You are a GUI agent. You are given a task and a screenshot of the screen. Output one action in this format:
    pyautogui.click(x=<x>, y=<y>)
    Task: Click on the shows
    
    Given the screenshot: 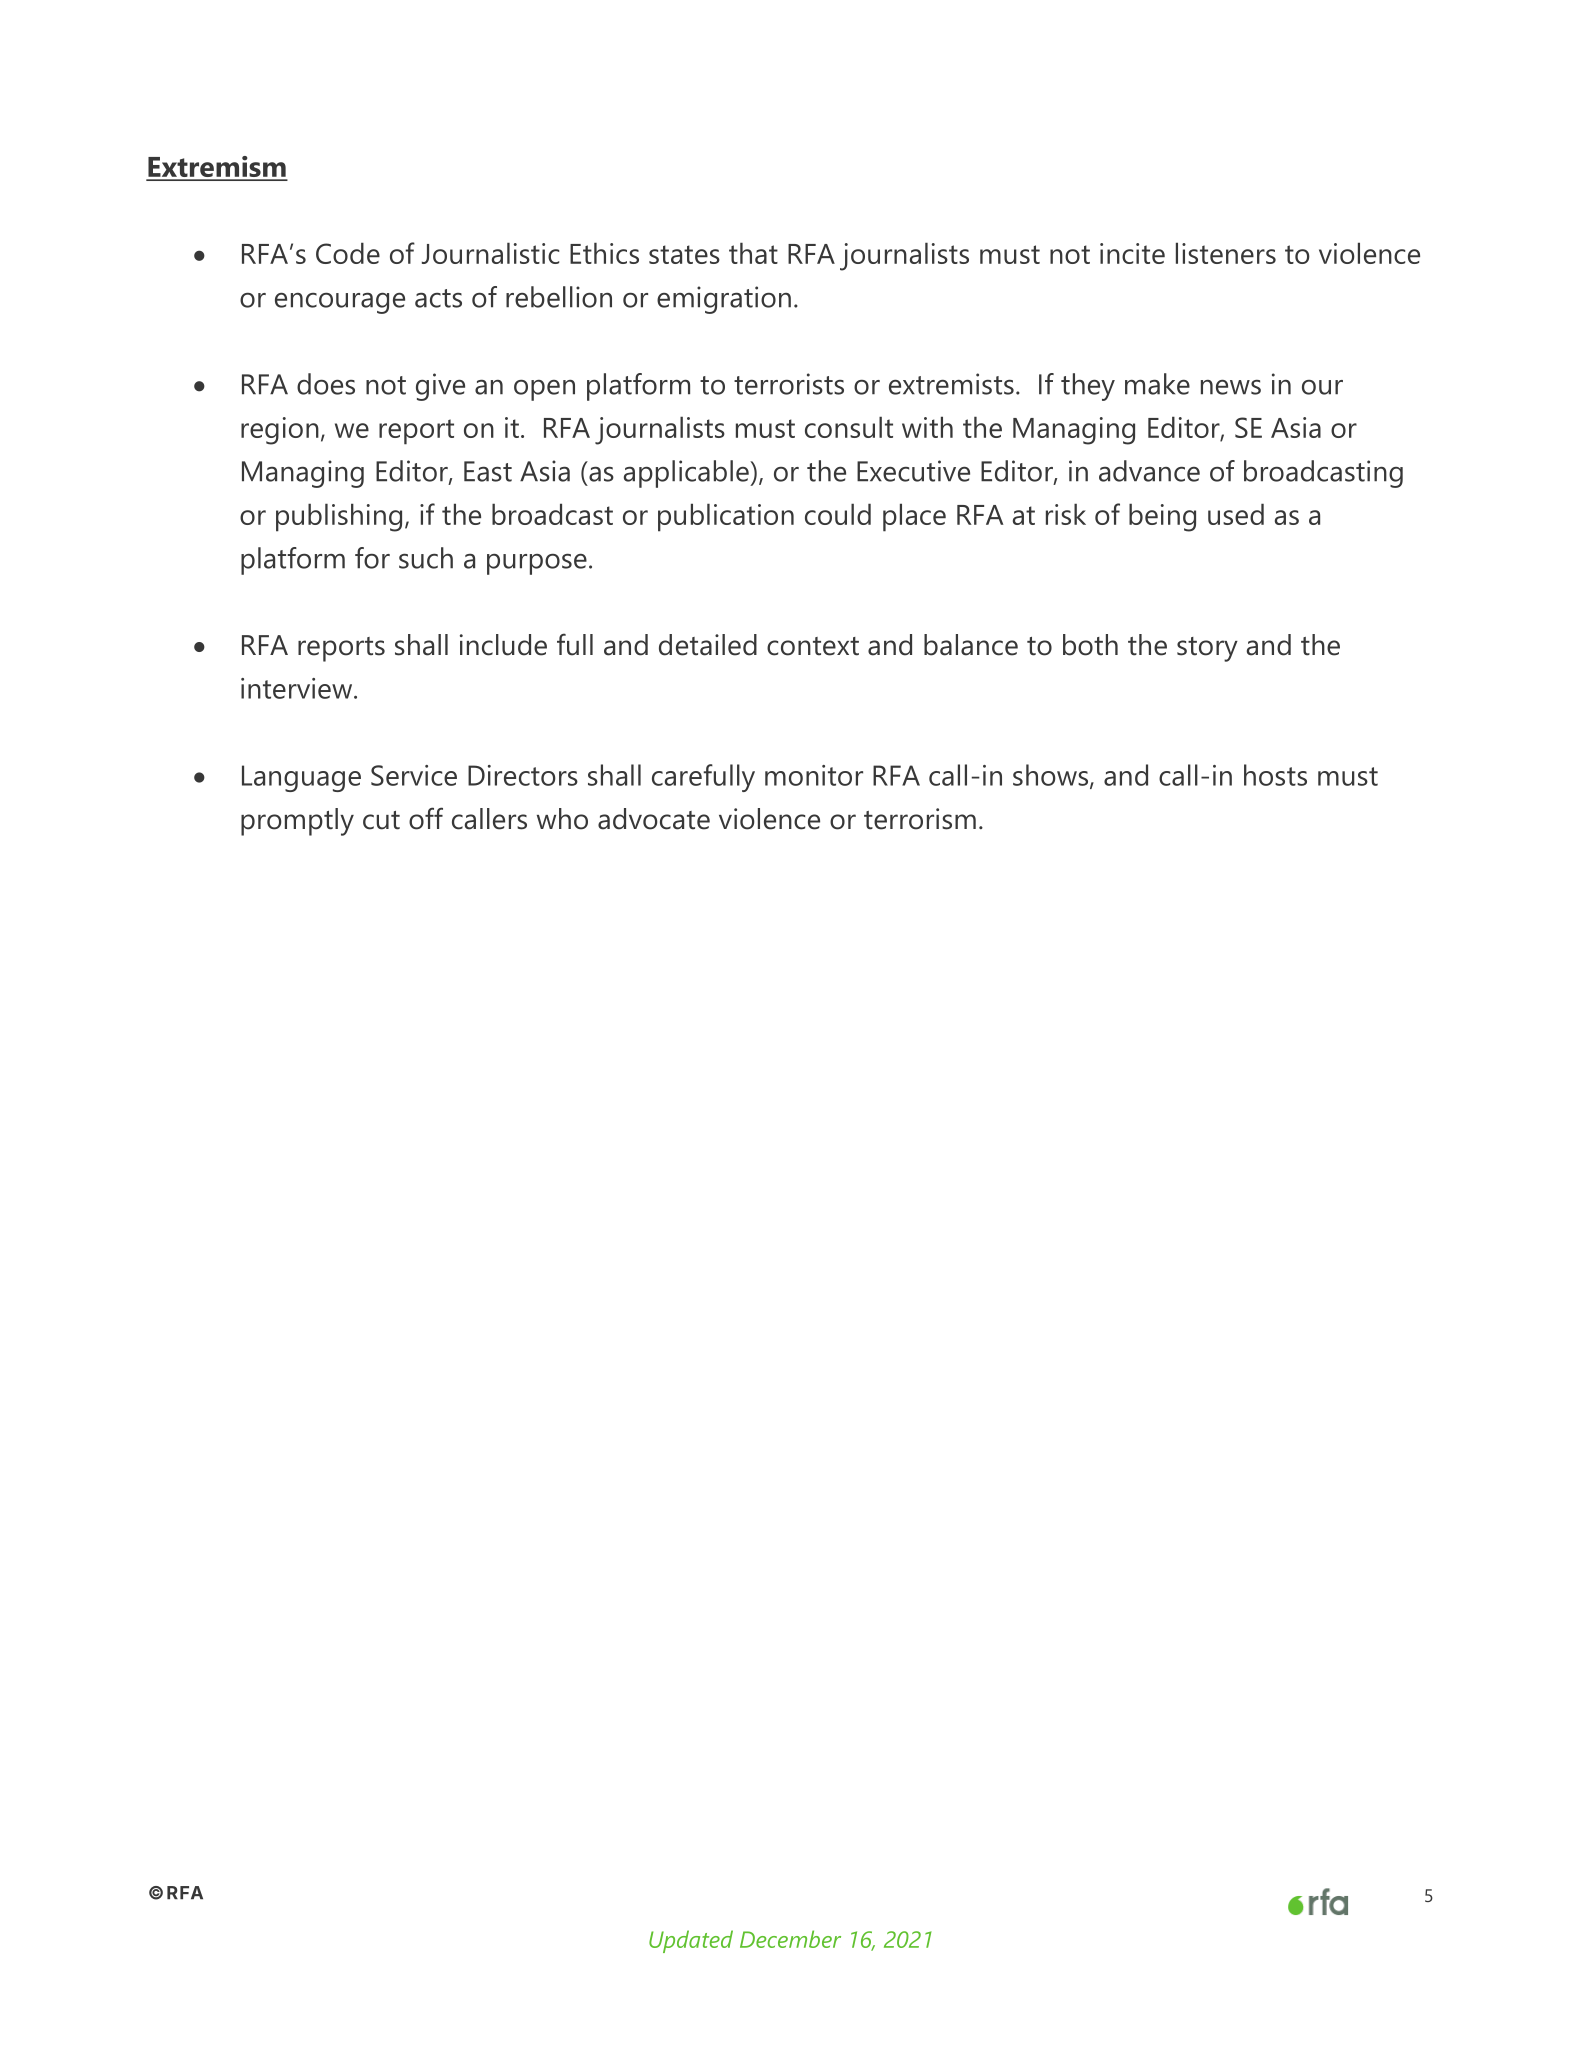 What is the action you would take?
    pyautogui.click(x=1050, y=775)
